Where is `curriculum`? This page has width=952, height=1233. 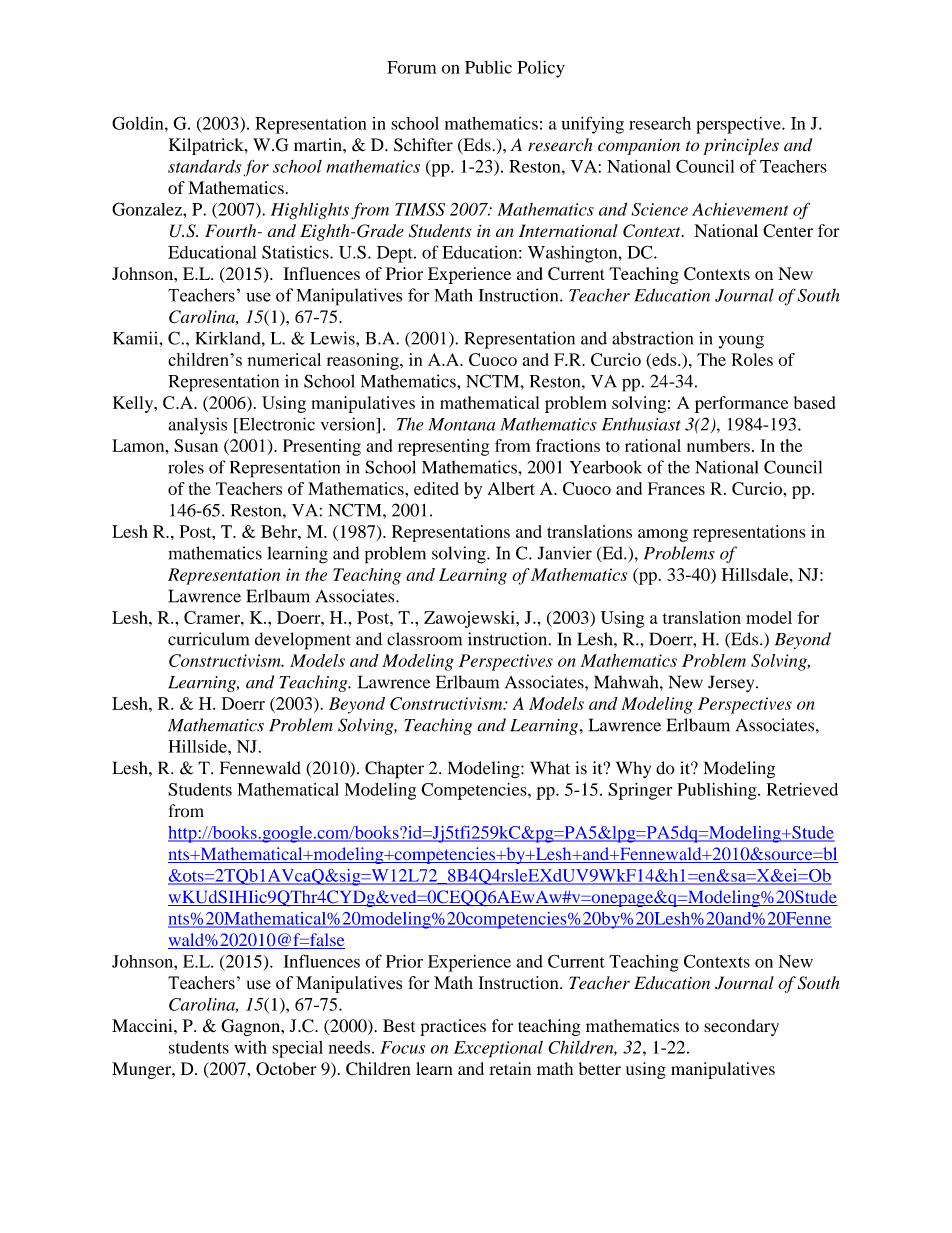
curriculum is located at coordinates (208, 639).
